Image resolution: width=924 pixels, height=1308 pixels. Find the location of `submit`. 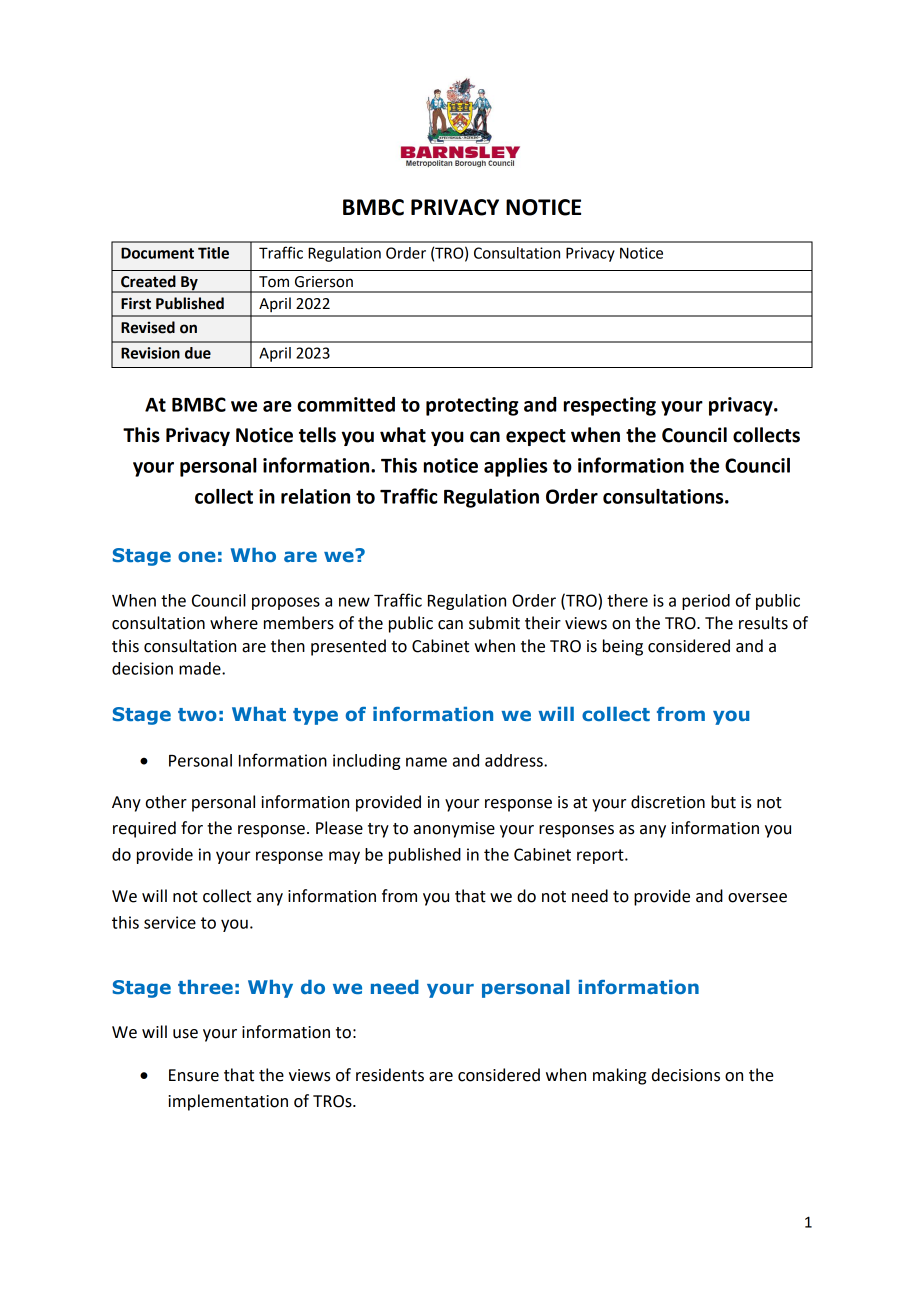

submit is located at coordinates (494, 623).
